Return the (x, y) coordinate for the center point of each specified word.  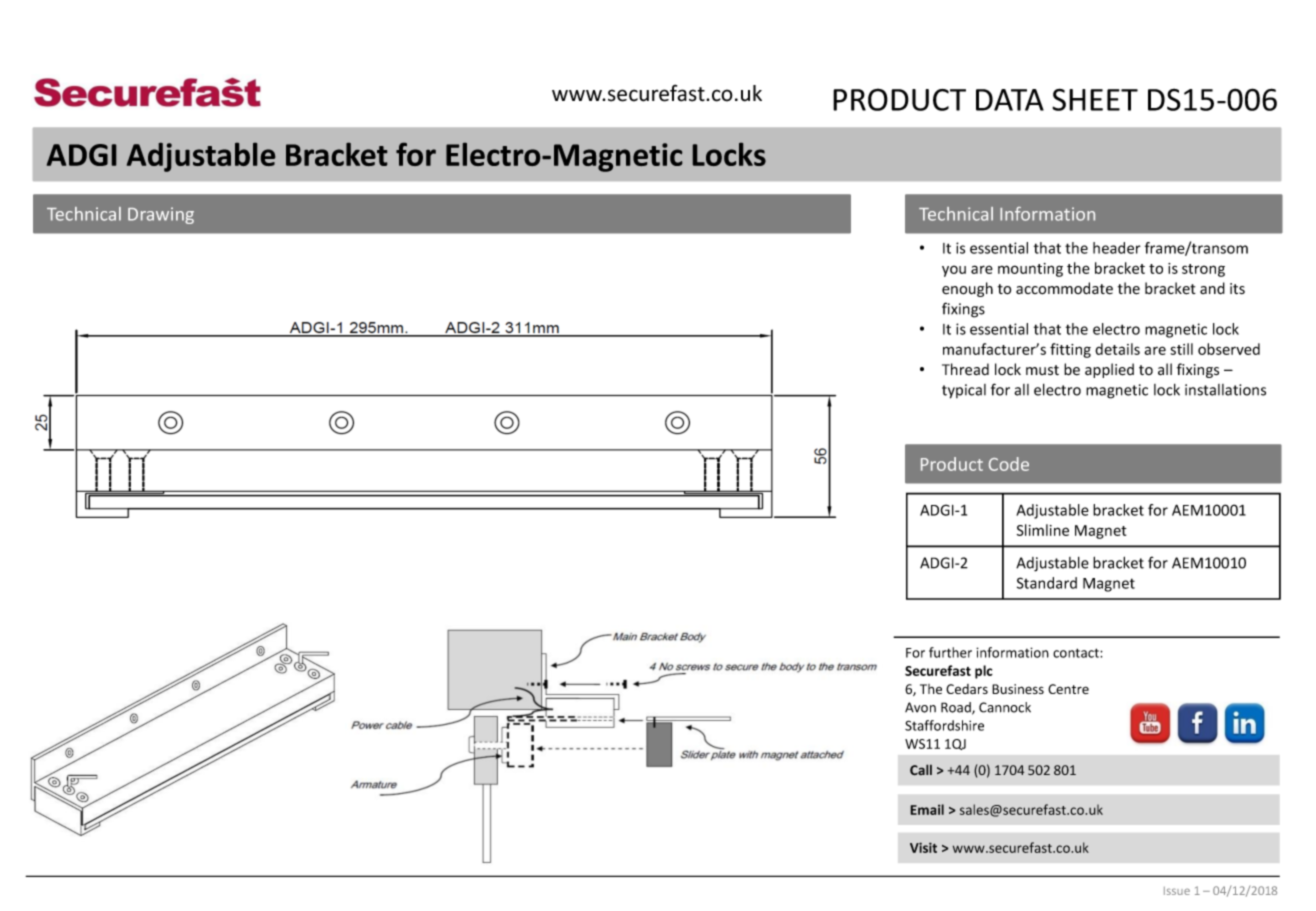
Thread (965, 369)
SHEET (1095, 99)
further (950, 652)
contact (1077, 653)
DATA (1010, 100)
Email (927, 809)
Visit (923, 847)
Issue (1177, 891)
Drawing (161, 215)
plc (984, 672)
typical (964, 391)
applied (1109, 370)
